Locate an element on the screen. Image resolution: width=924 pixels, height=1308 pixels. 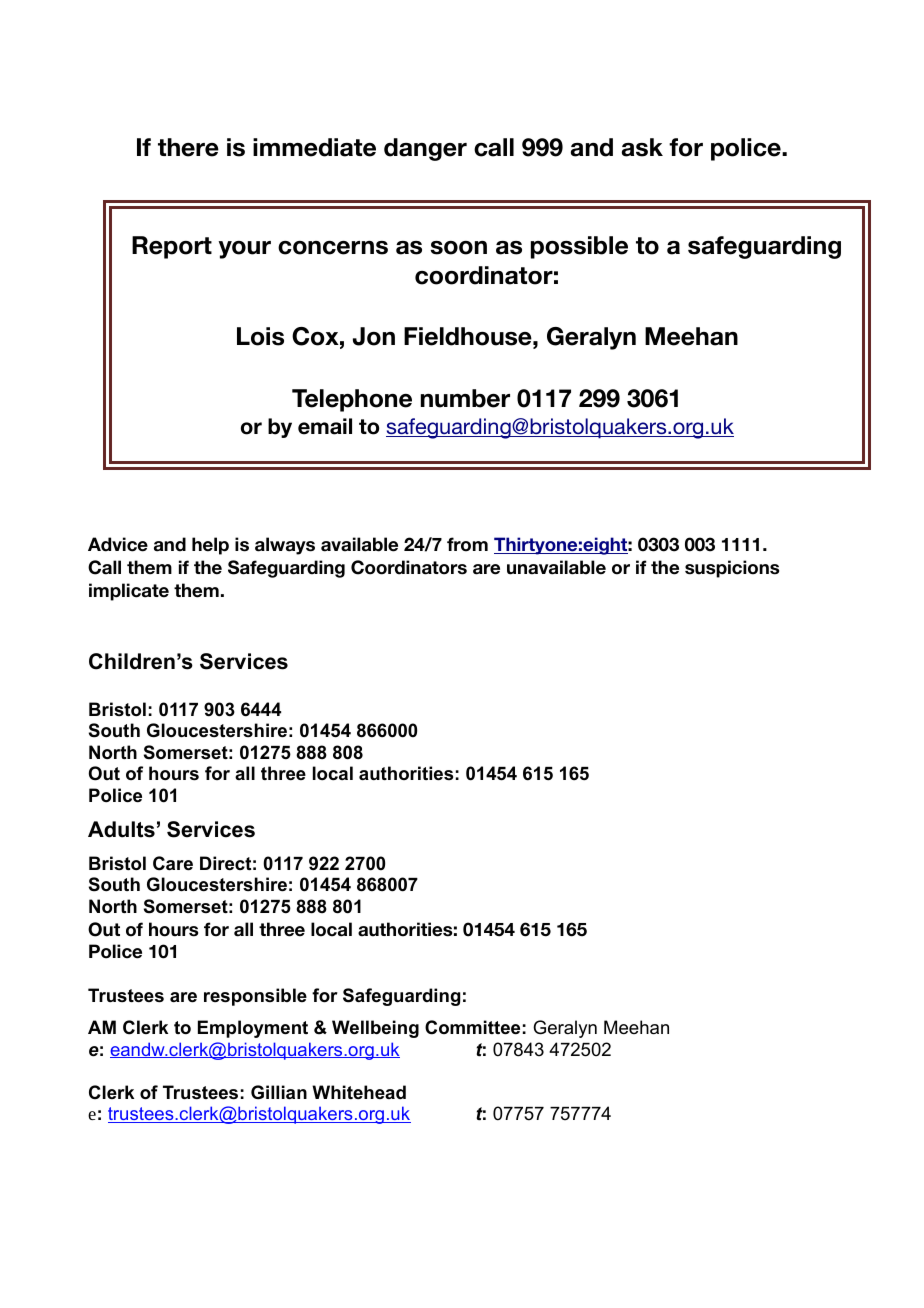
danger is located at coordinates (425, 149).
